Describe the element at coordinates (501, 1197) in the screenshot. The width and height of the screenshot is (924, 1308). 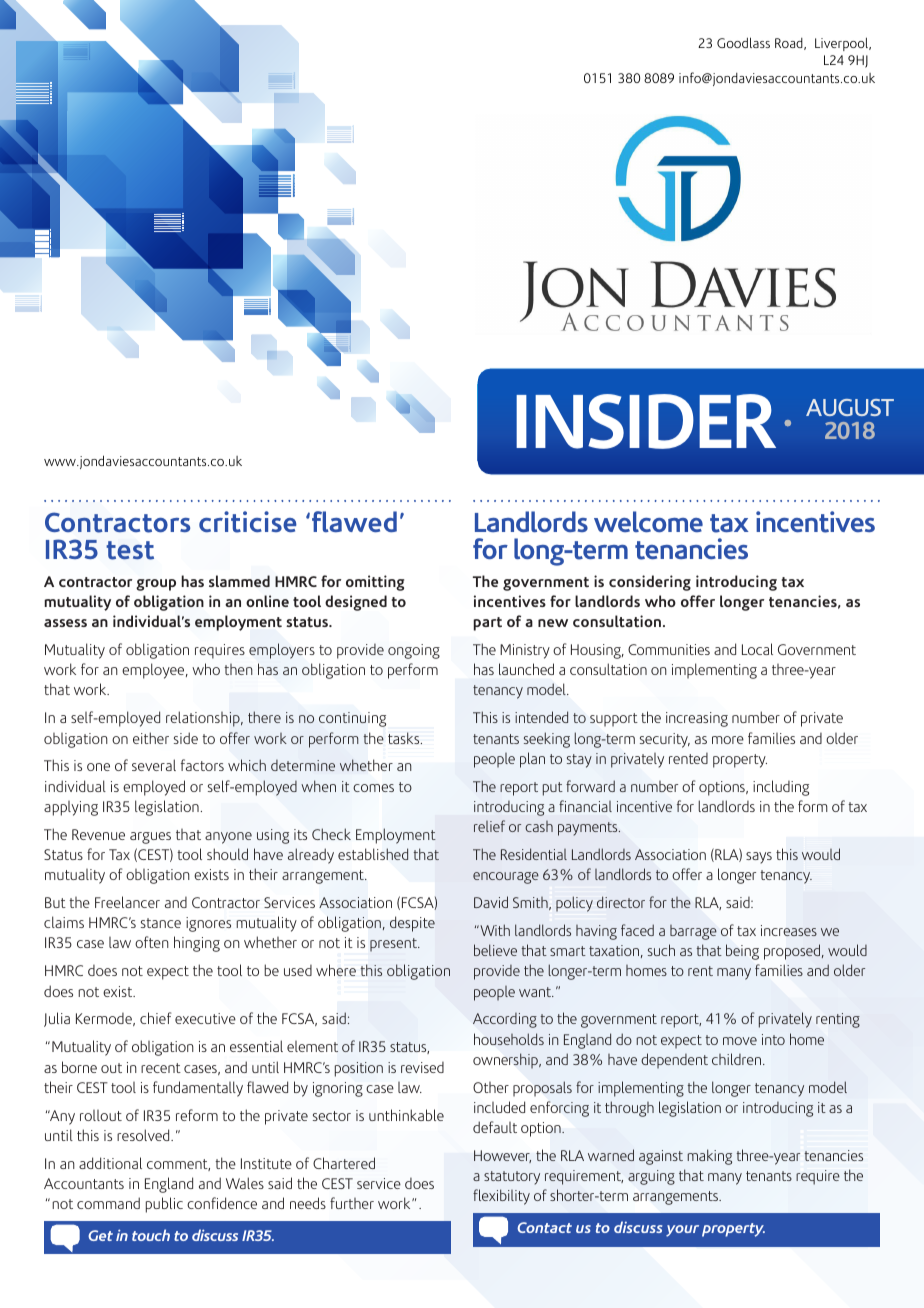
I see `flexibility` at that location.
